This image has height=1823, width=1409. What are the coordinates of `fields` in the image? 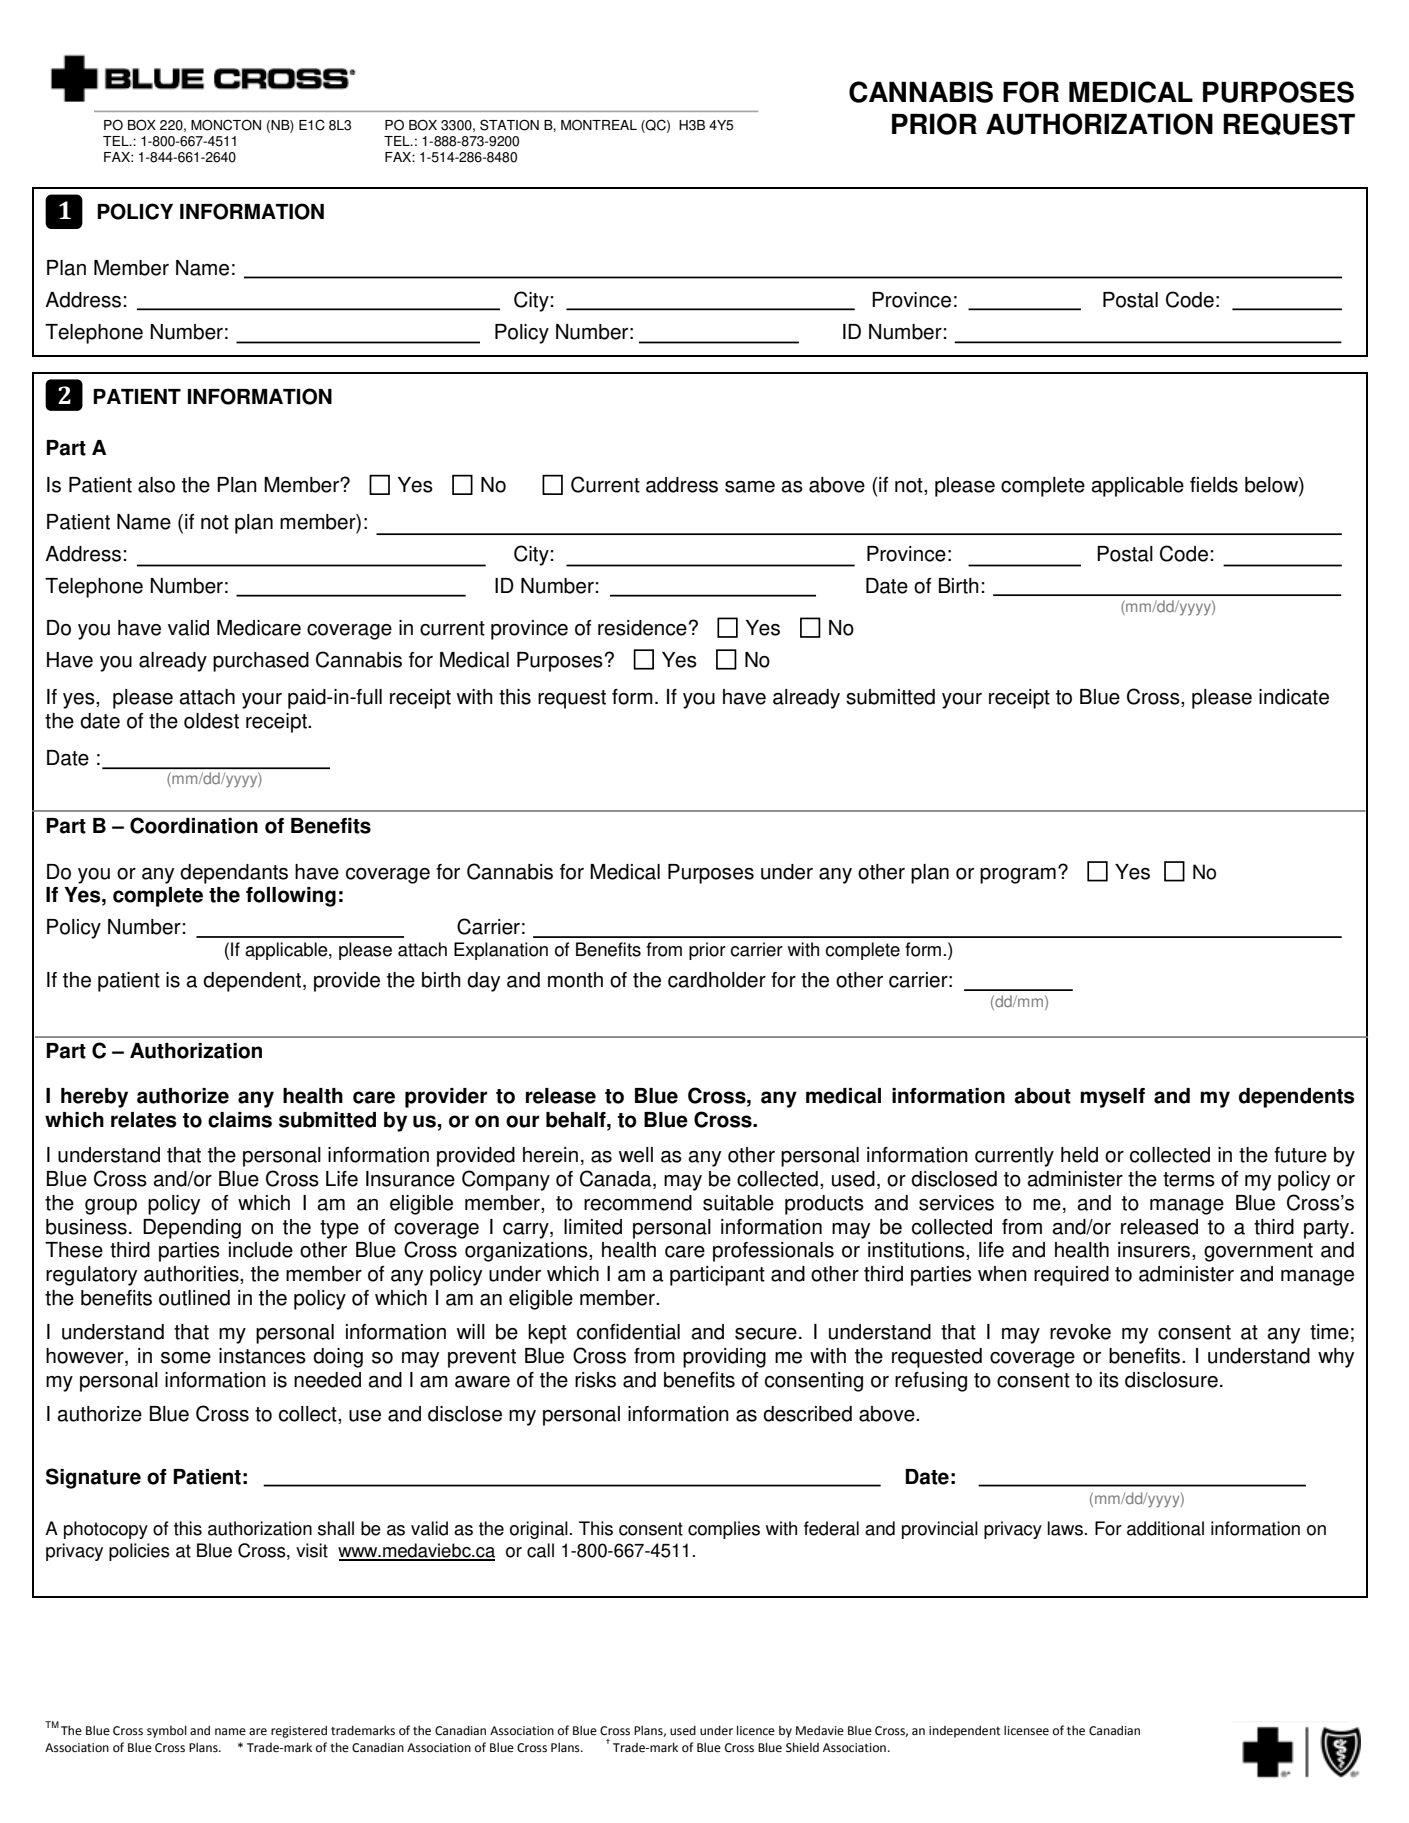 It's located at (1214, 485).
